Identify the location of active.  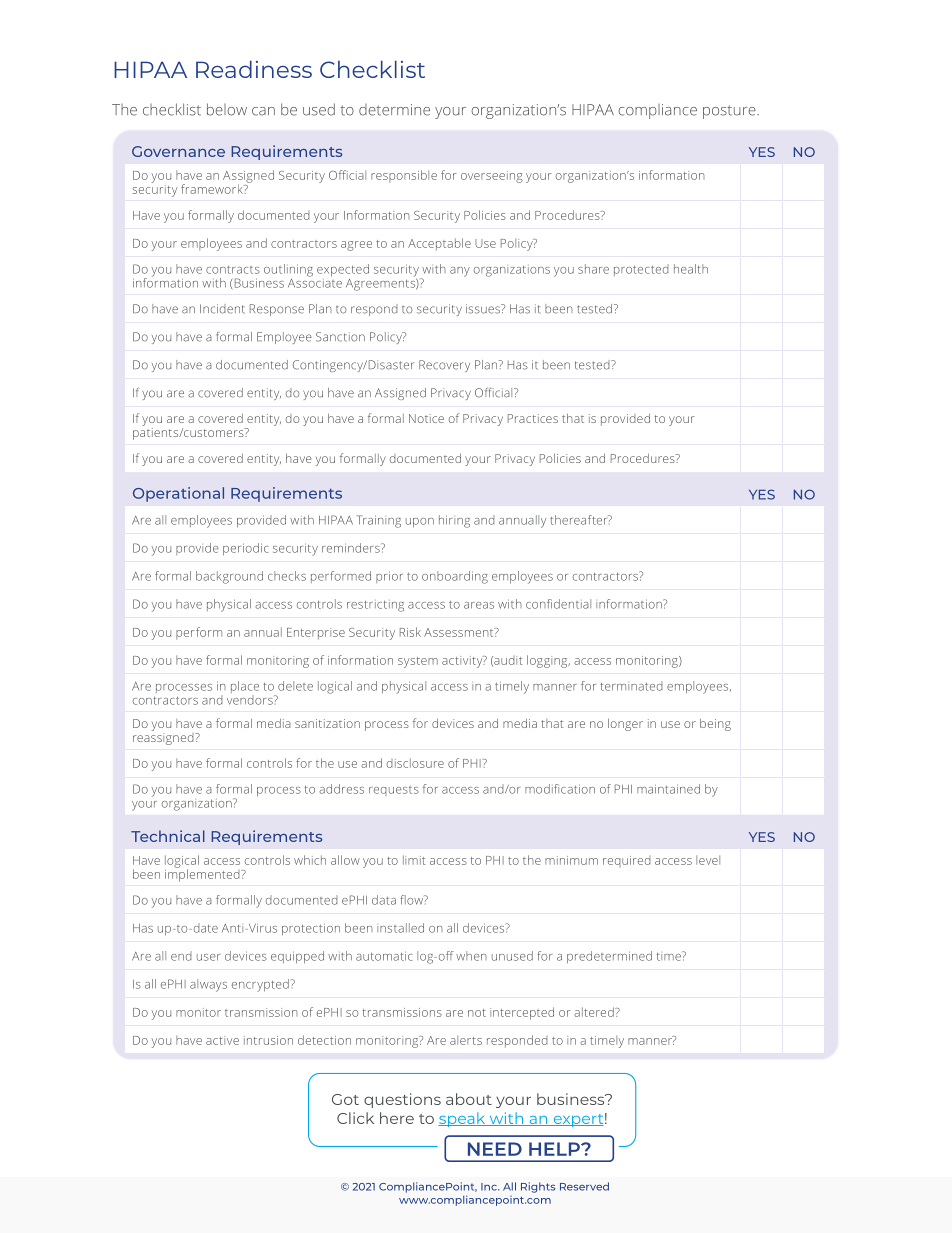
(222, 1040).
